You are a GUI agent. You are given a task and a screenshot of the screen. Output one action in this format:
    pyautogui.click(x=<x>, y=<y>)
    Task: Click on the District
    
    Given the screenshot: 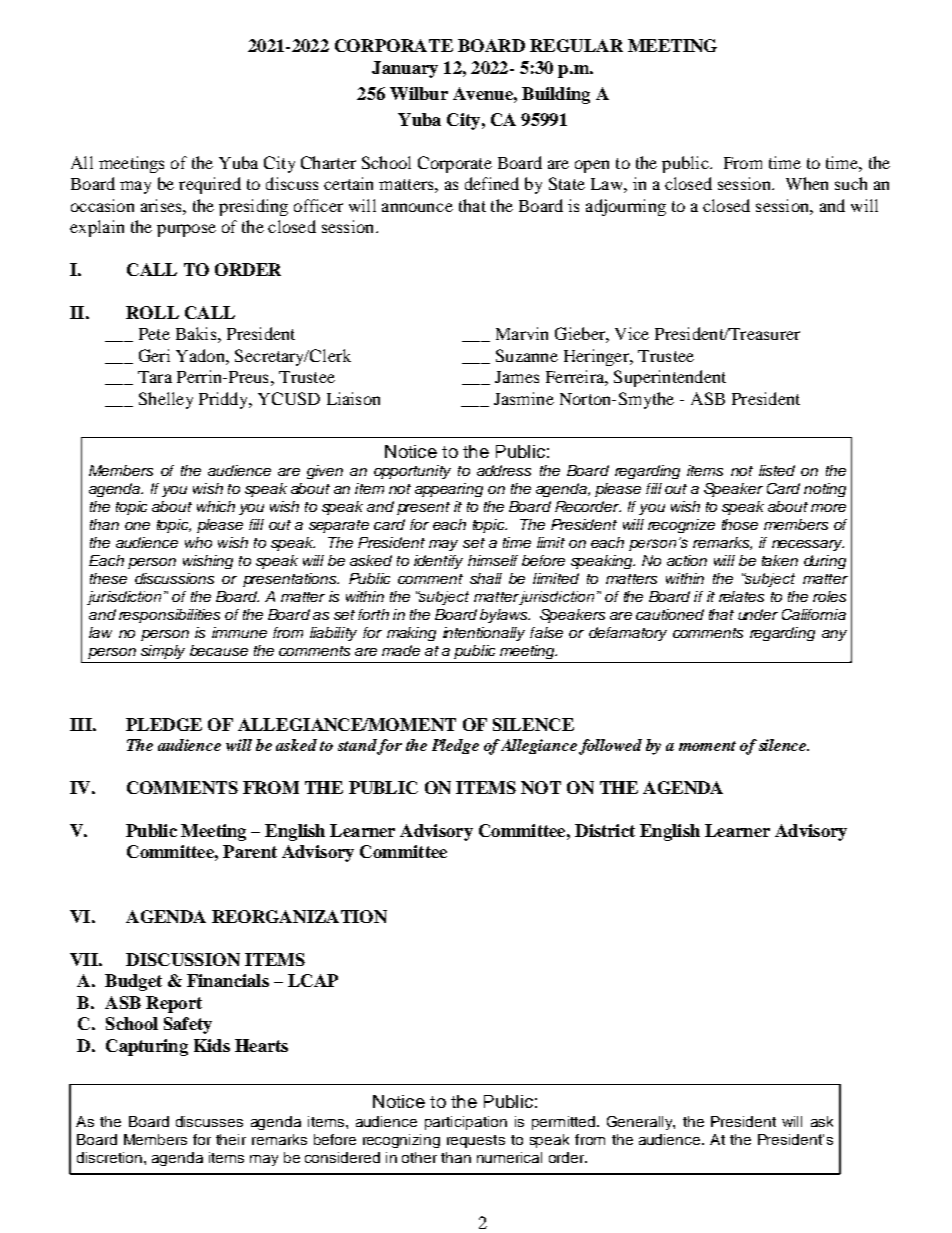 What is the action you would take?
    pyautogui.click(x=605, y=830)
